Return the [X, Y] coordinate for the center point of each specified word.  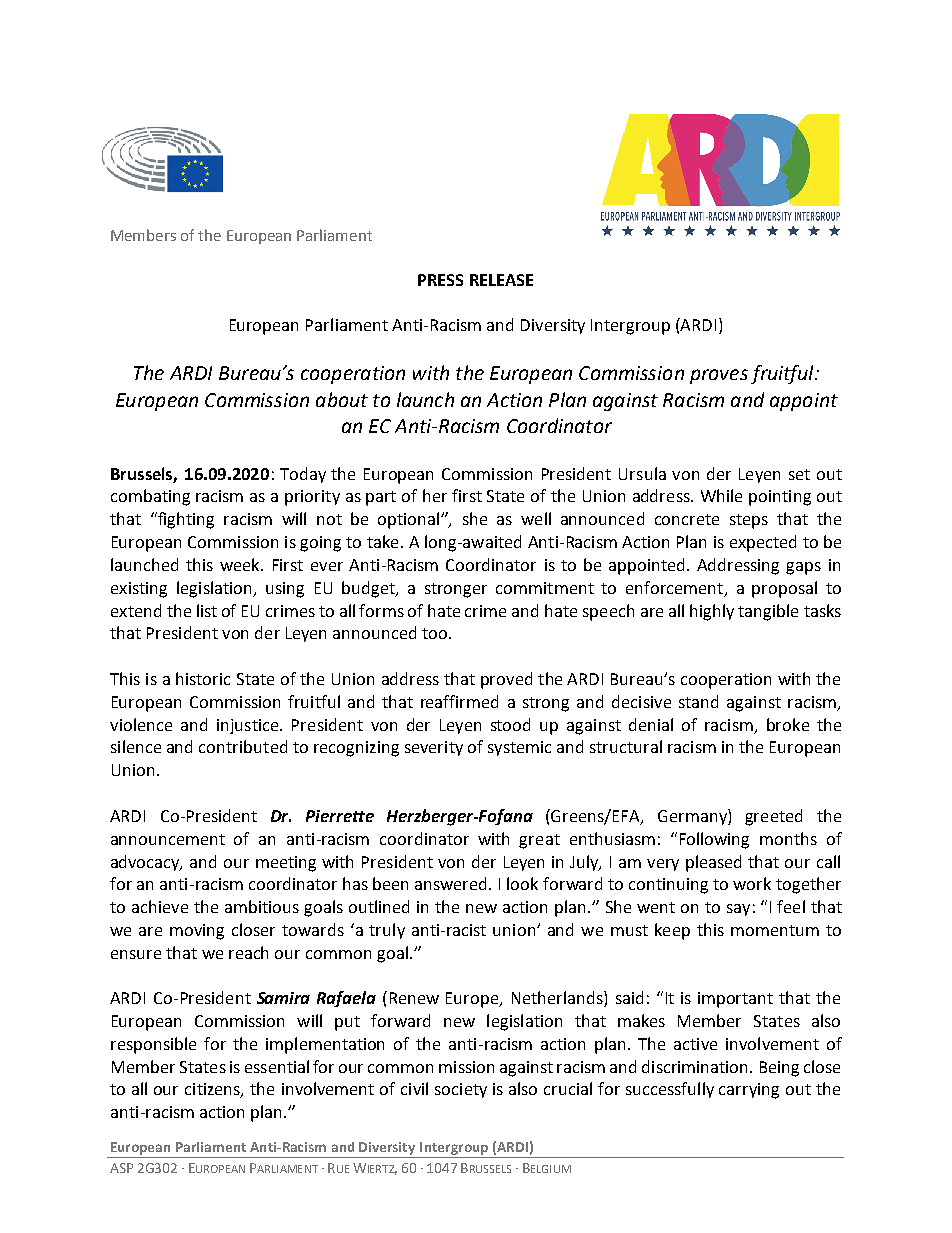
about [342, 399]
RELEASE [501, 280]
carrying [749, 1091]
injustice [249, 726]
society [461, 1090]
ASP [121, 1168]
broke [788, 724]
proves [719, 376]
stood [510, 724]
